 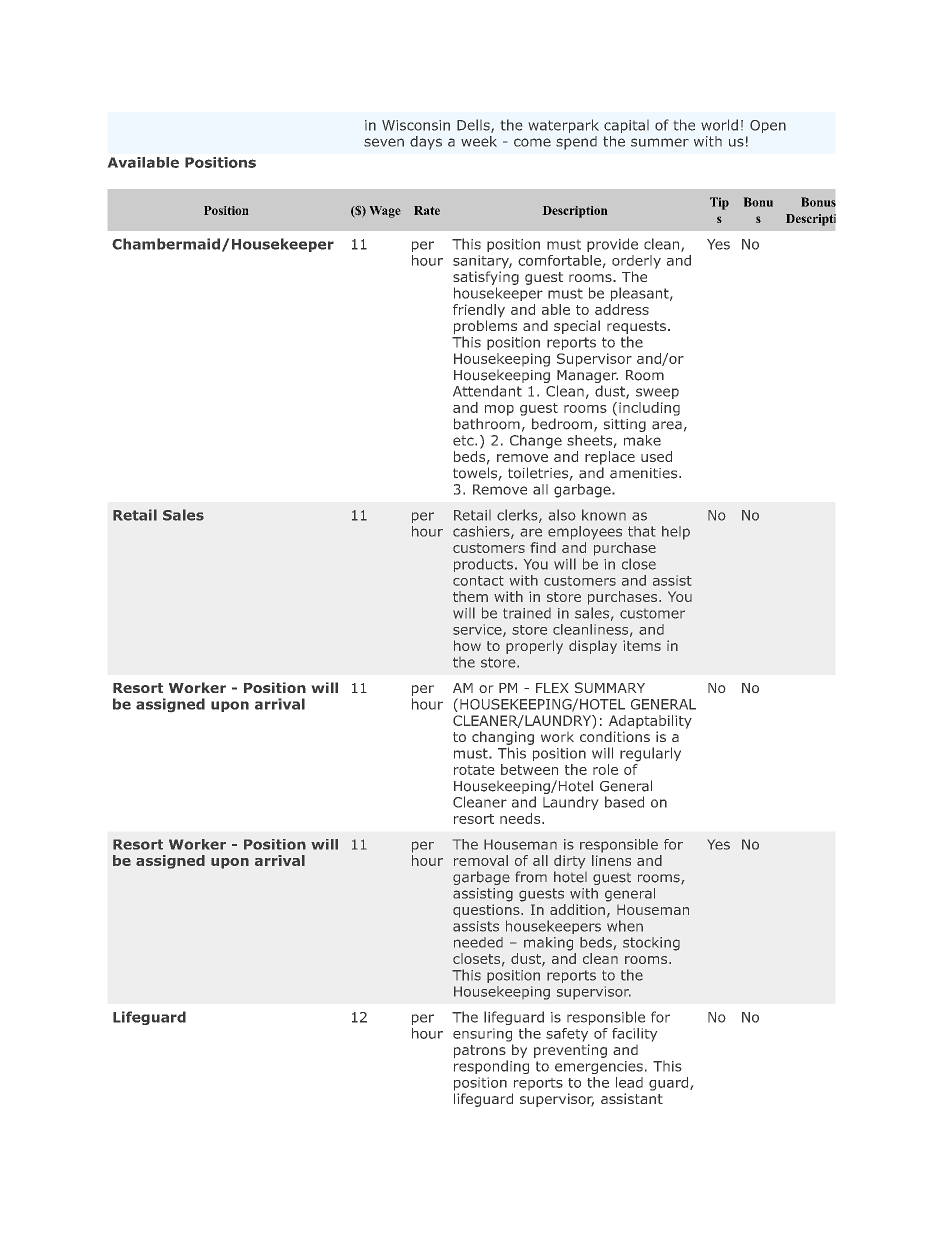 I want to click on facility, so click(x=634, y=1035).
